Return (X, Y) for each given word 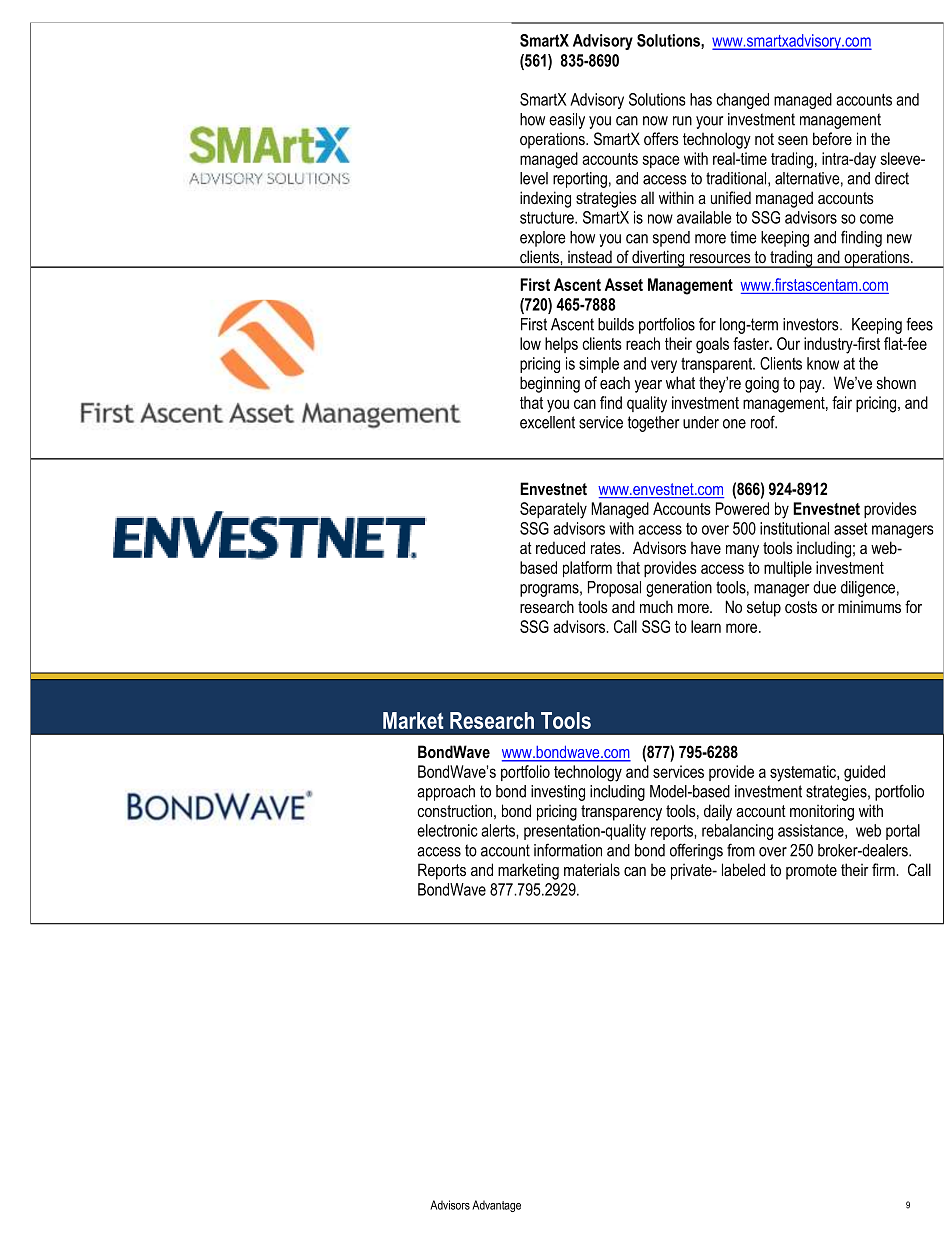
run (682, 121)
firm (884, 869)
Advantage (496, 1206)
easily (567, 121)
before (832, 138)
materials (592, 870)
